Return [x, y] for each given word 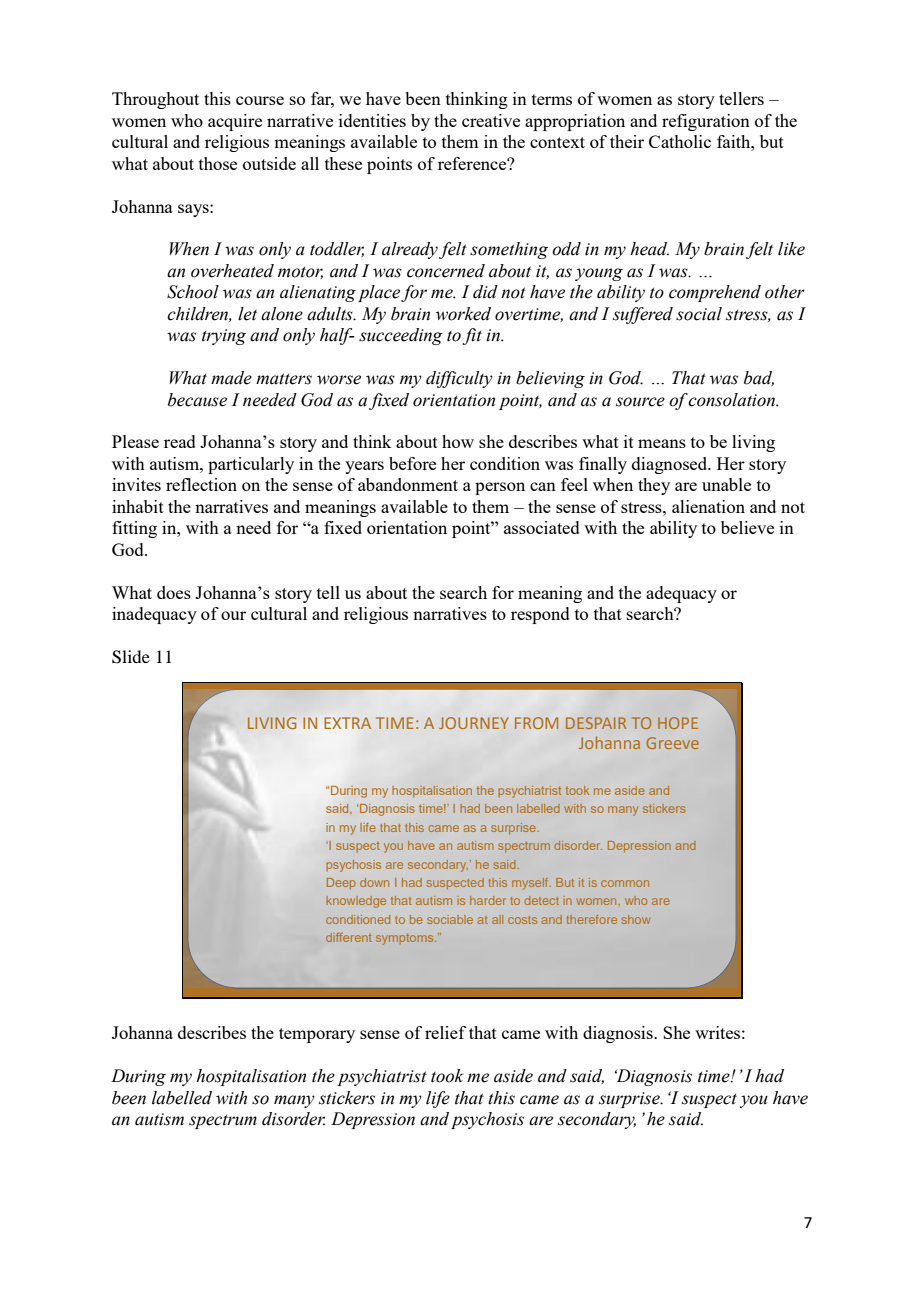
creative [491, 120]
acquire [235, 122]
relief [445, 1032]
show [636, 919]
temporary [317, 1035]
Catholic [680, 141]
